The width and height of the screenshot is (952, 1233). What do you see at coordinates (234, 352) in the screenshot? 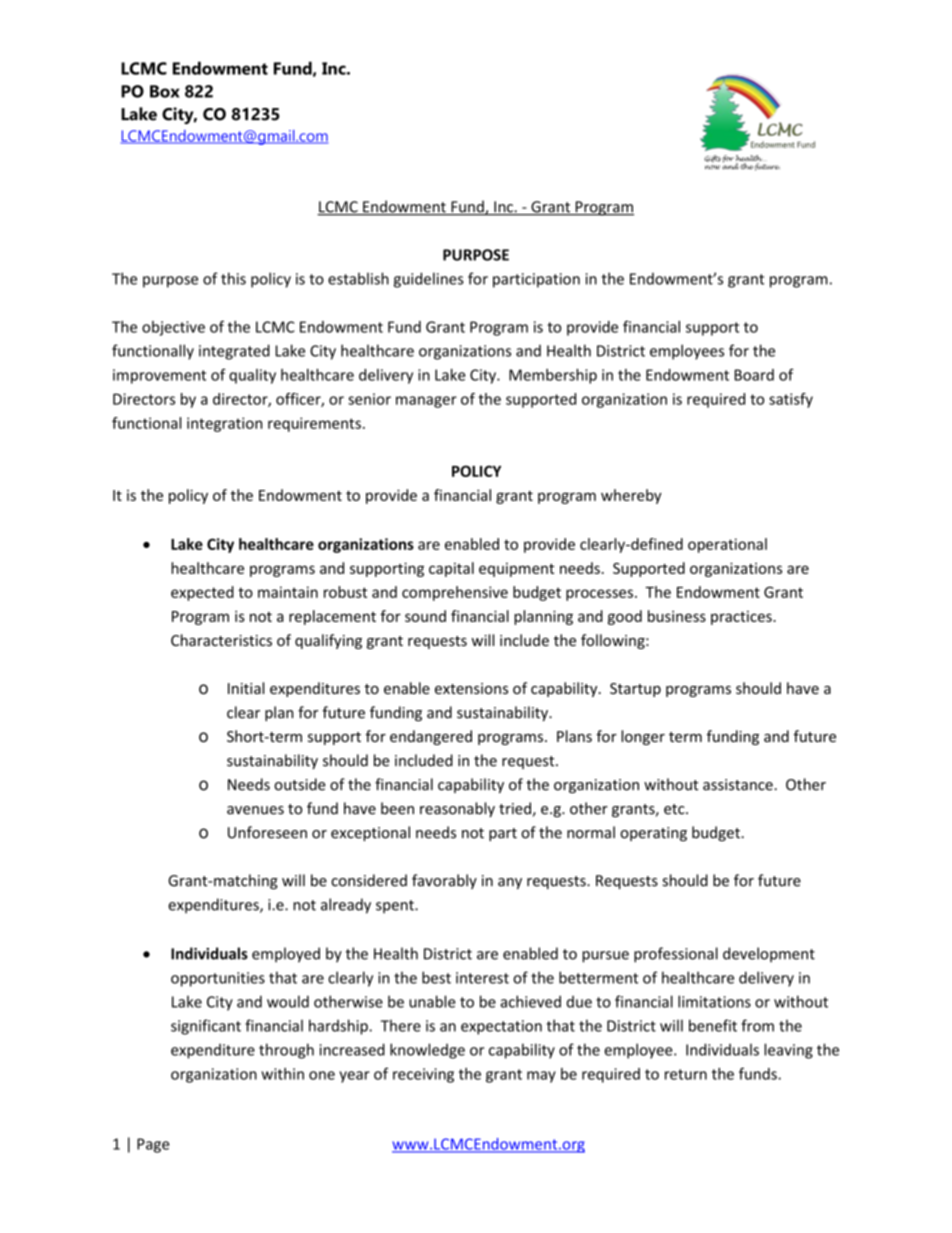
I see `integrated` at bounding box center [234, 352].
